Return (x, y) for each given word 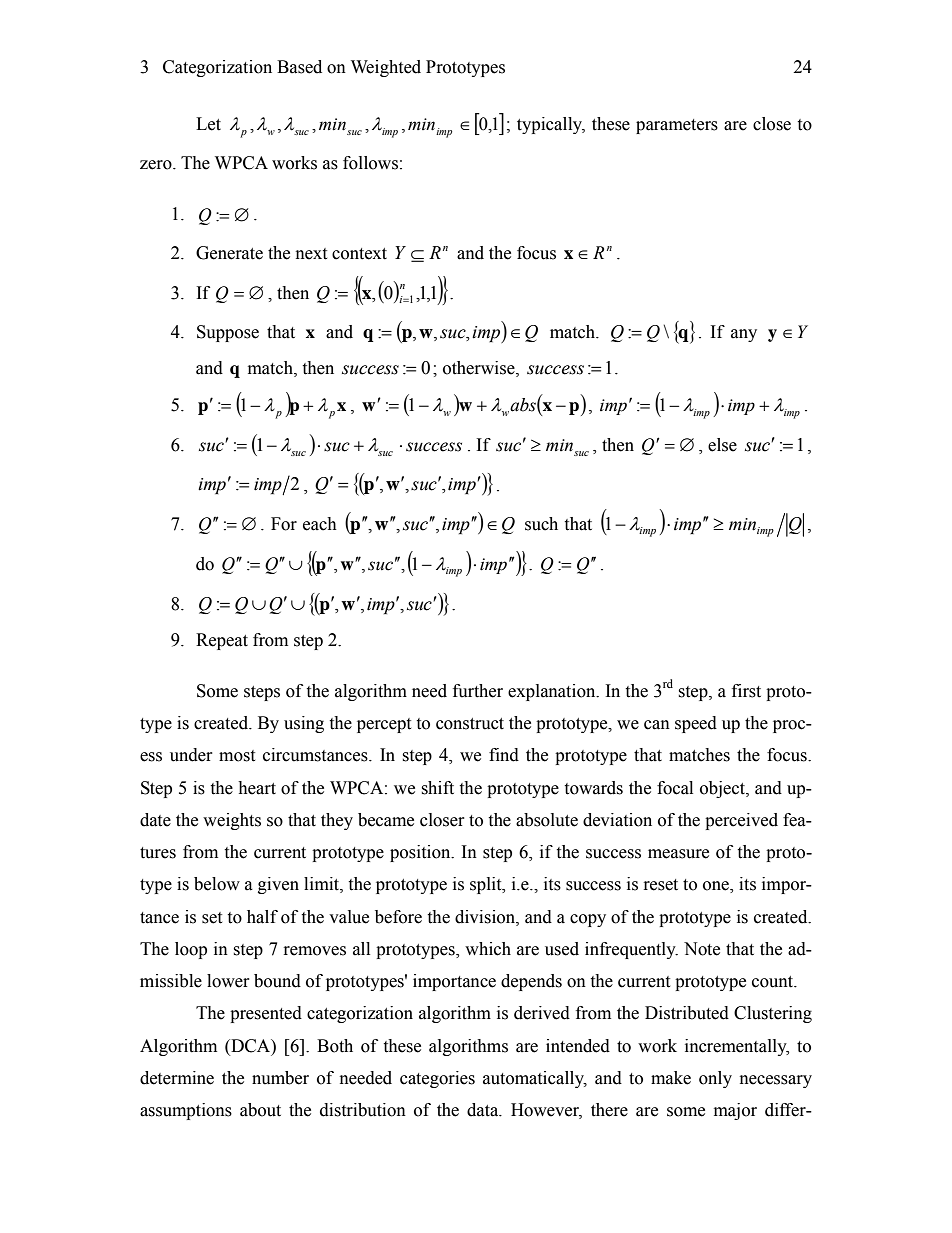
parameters (677, 126)
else (722, 445)
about (260, 1110)
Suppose (228, 333)
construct (470, 724)
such (541, 524)
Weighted (386, 68)
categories (437, 1079)
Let (208, 124)
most (237, 756)
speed (696, 724)
